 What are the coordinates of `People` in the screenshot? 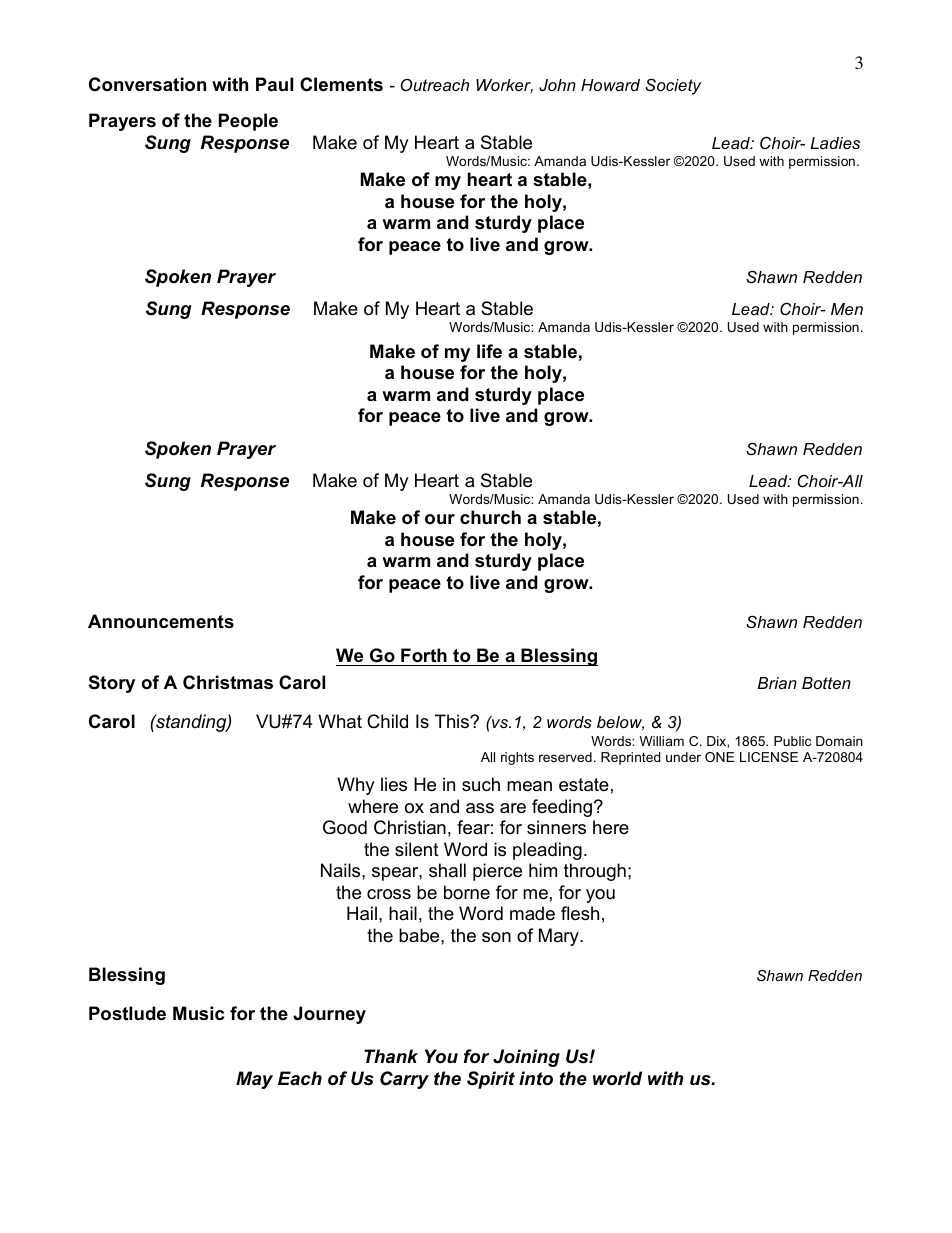 It's located at (248, 122).
